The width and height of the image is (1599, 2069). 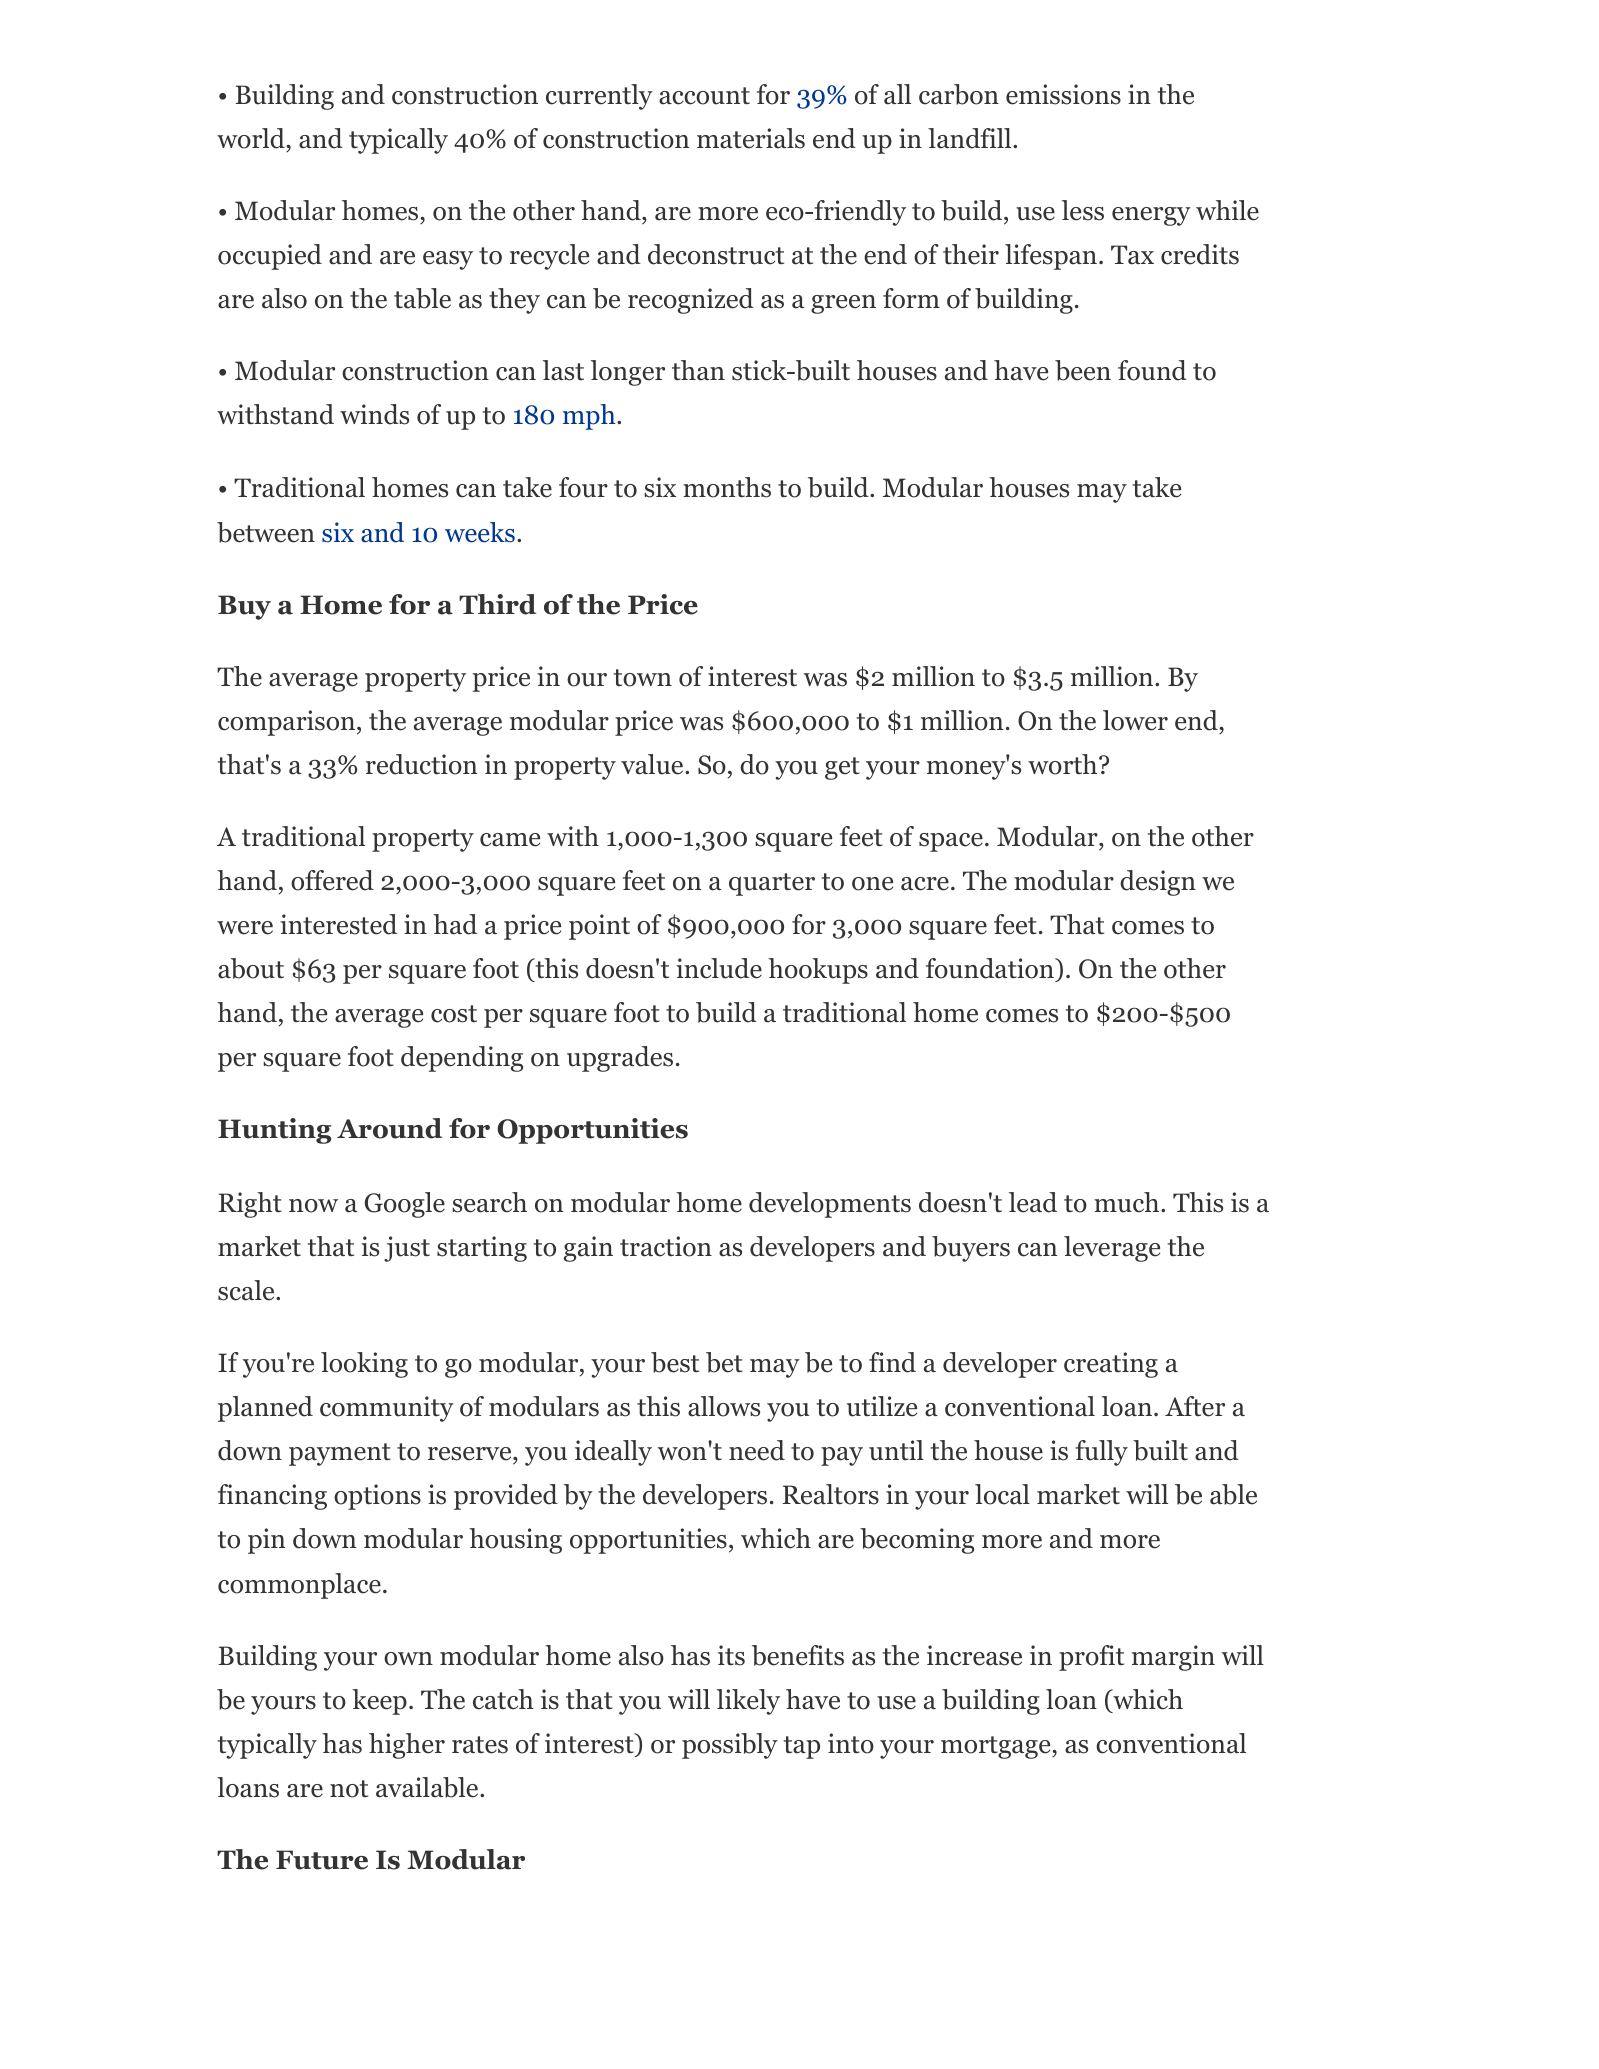 I want to click on been, so click(x=1083, y=370).
